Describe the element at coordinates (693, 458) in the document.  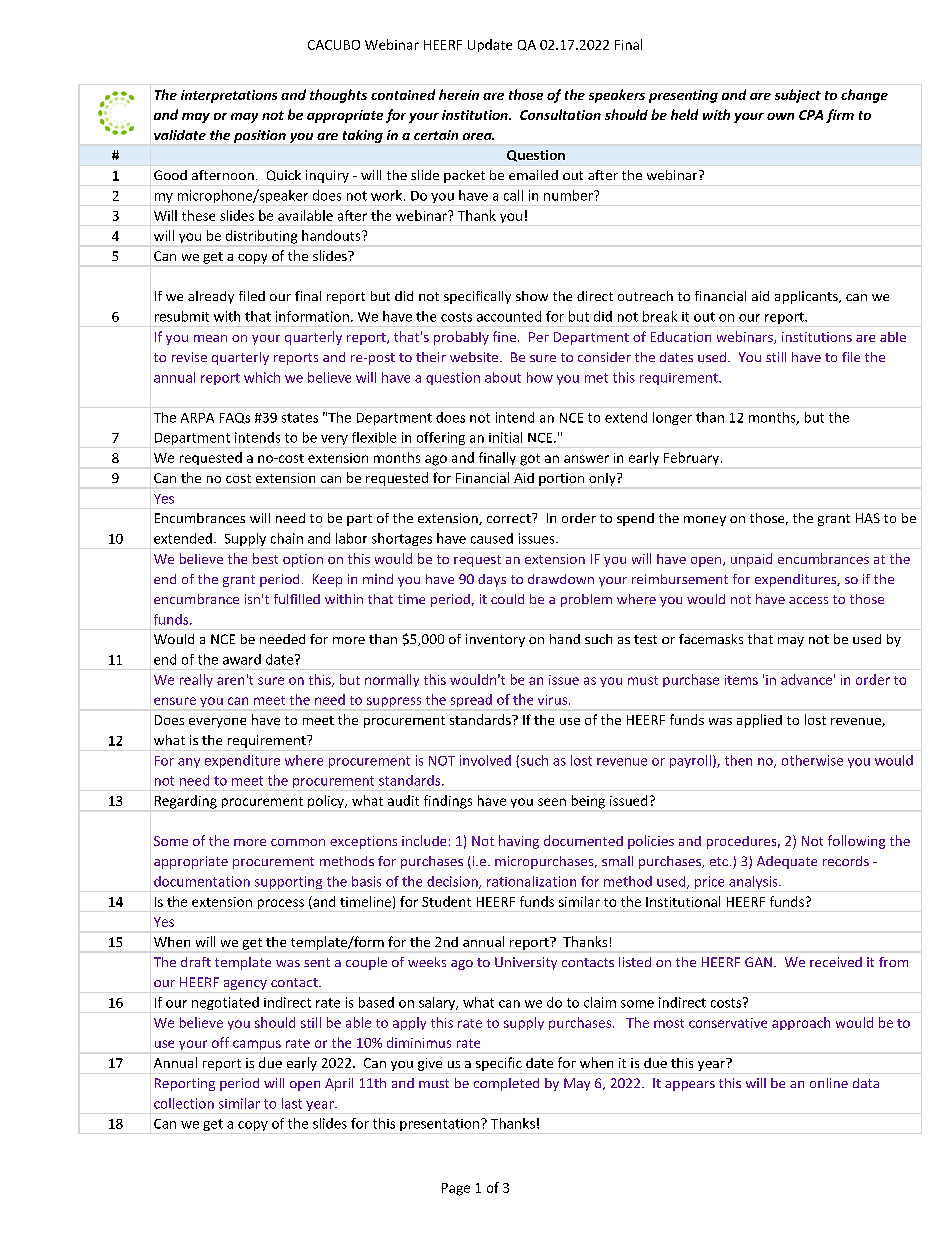
I see `February` at that location.
